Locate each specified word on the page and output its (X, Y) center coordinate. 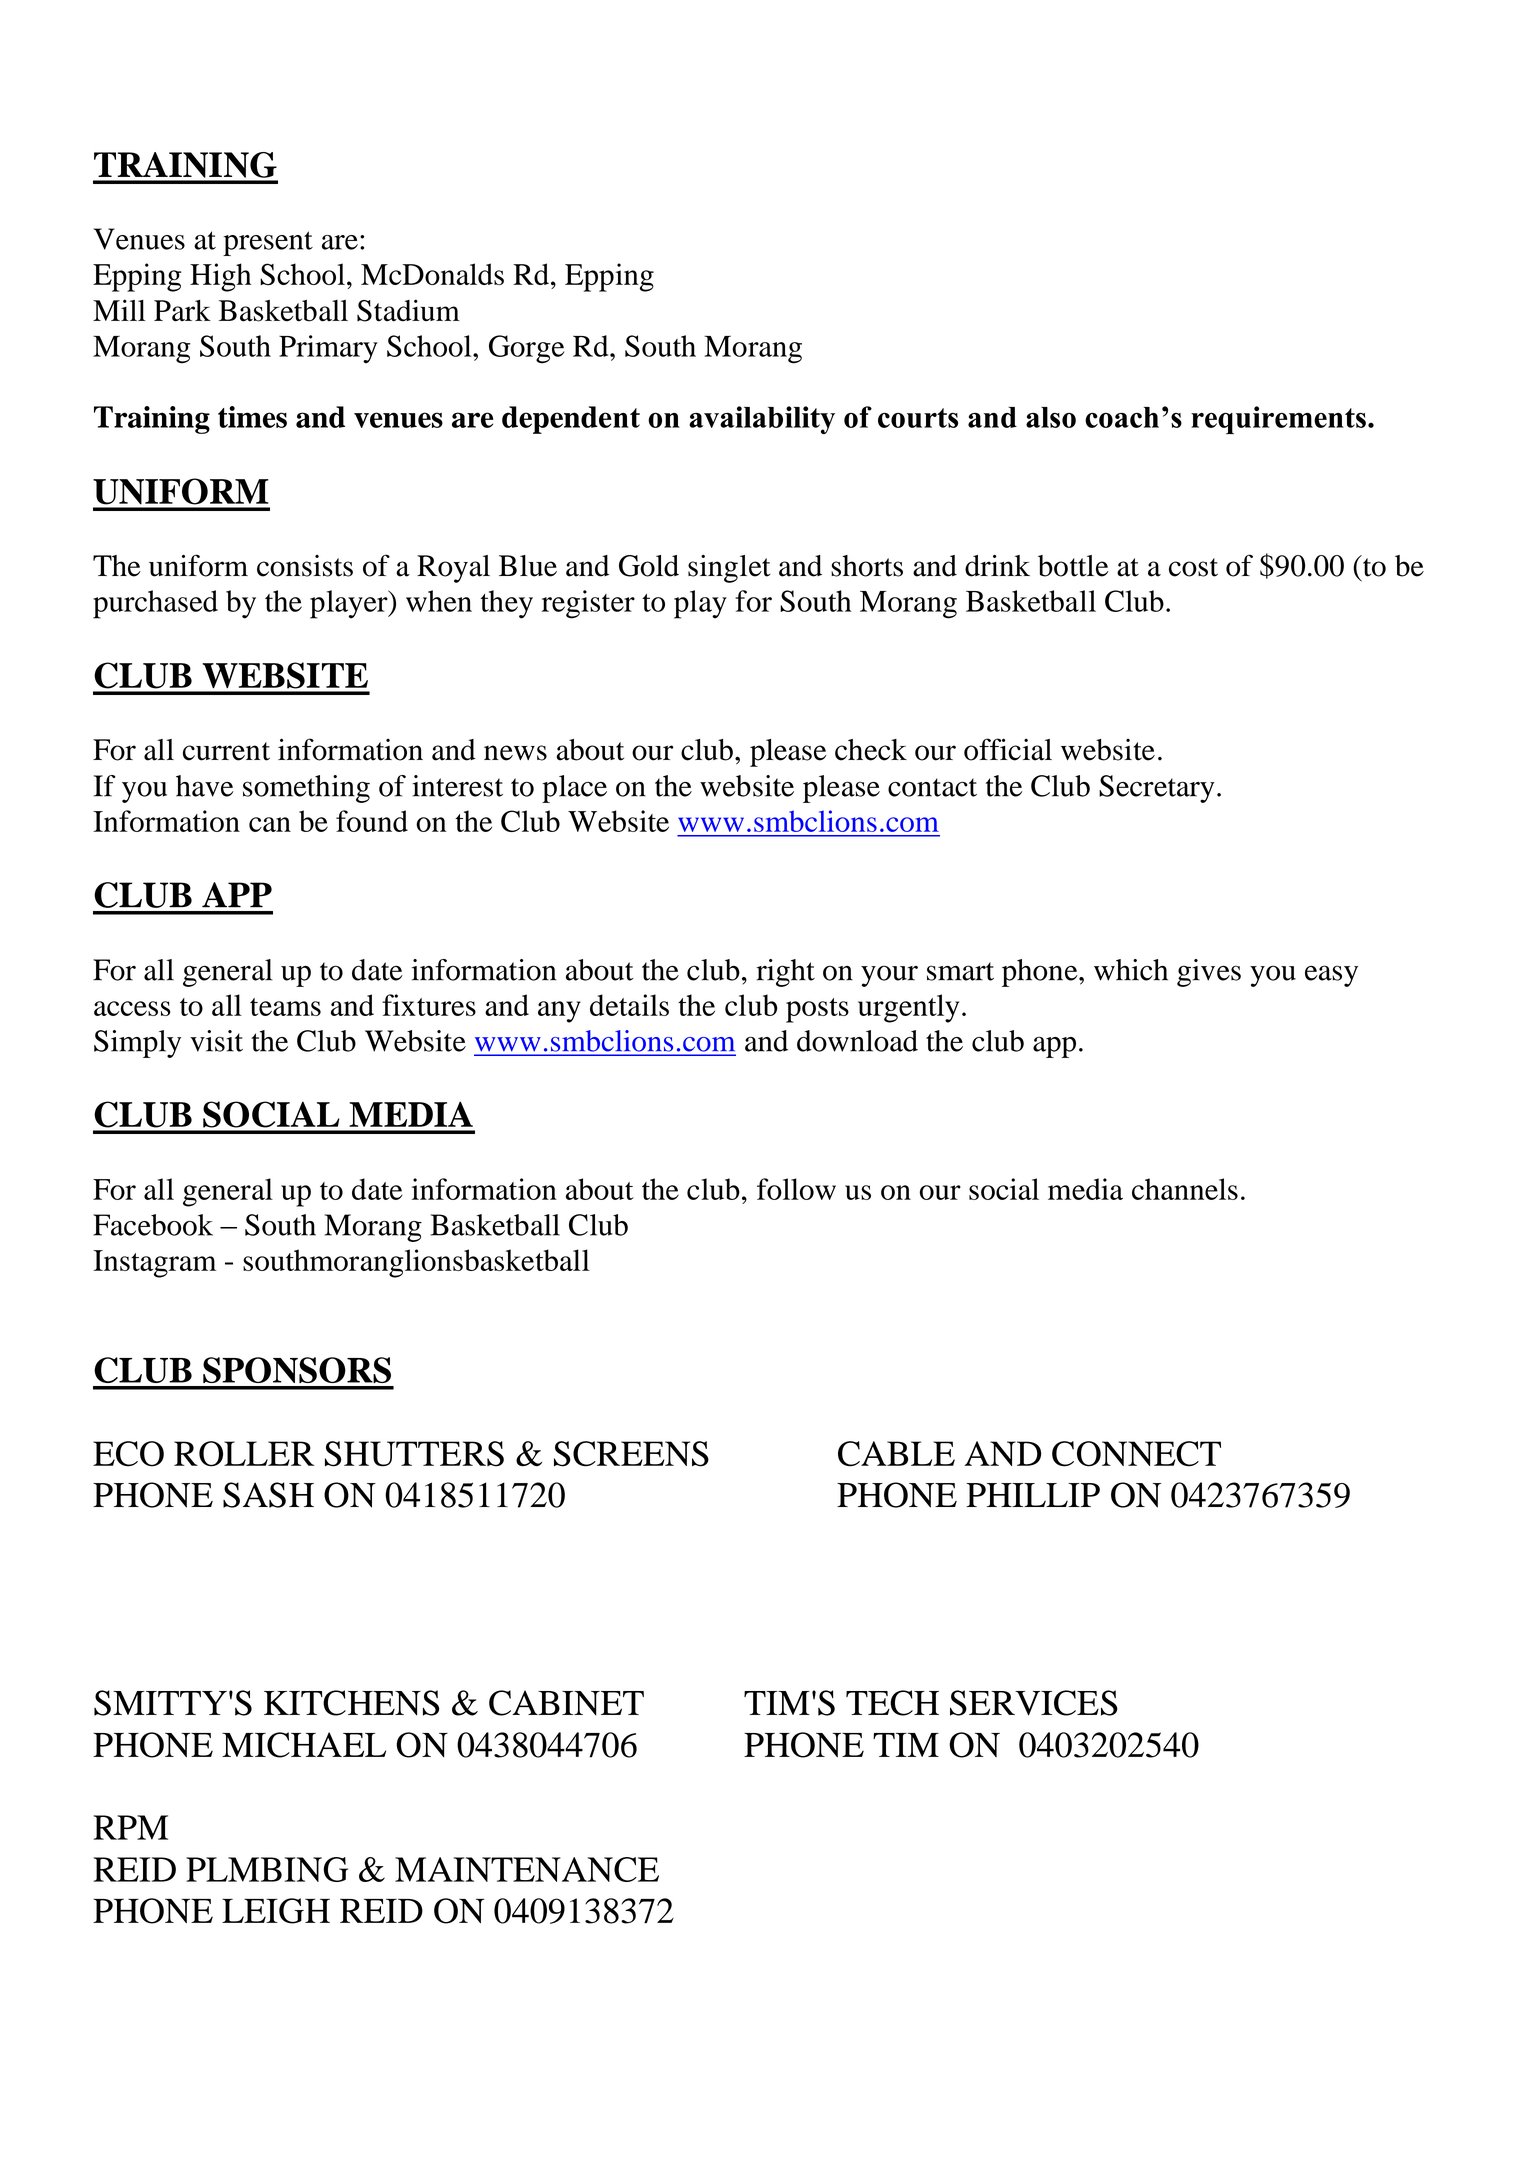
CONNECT (1136, 1454)
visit (216, 1041)
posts (817, 1010)
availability (762, 420)
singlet (729, 569)
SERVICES (1034, 1703)
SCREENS (631, 1454)
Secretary (1157, 789)
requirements (1278, 420)
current (226, 751)
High (220, 277)
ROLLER (244, 1454)
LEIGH (276, 1911)
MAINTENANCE (527, 1869)
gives (1209, 973)
